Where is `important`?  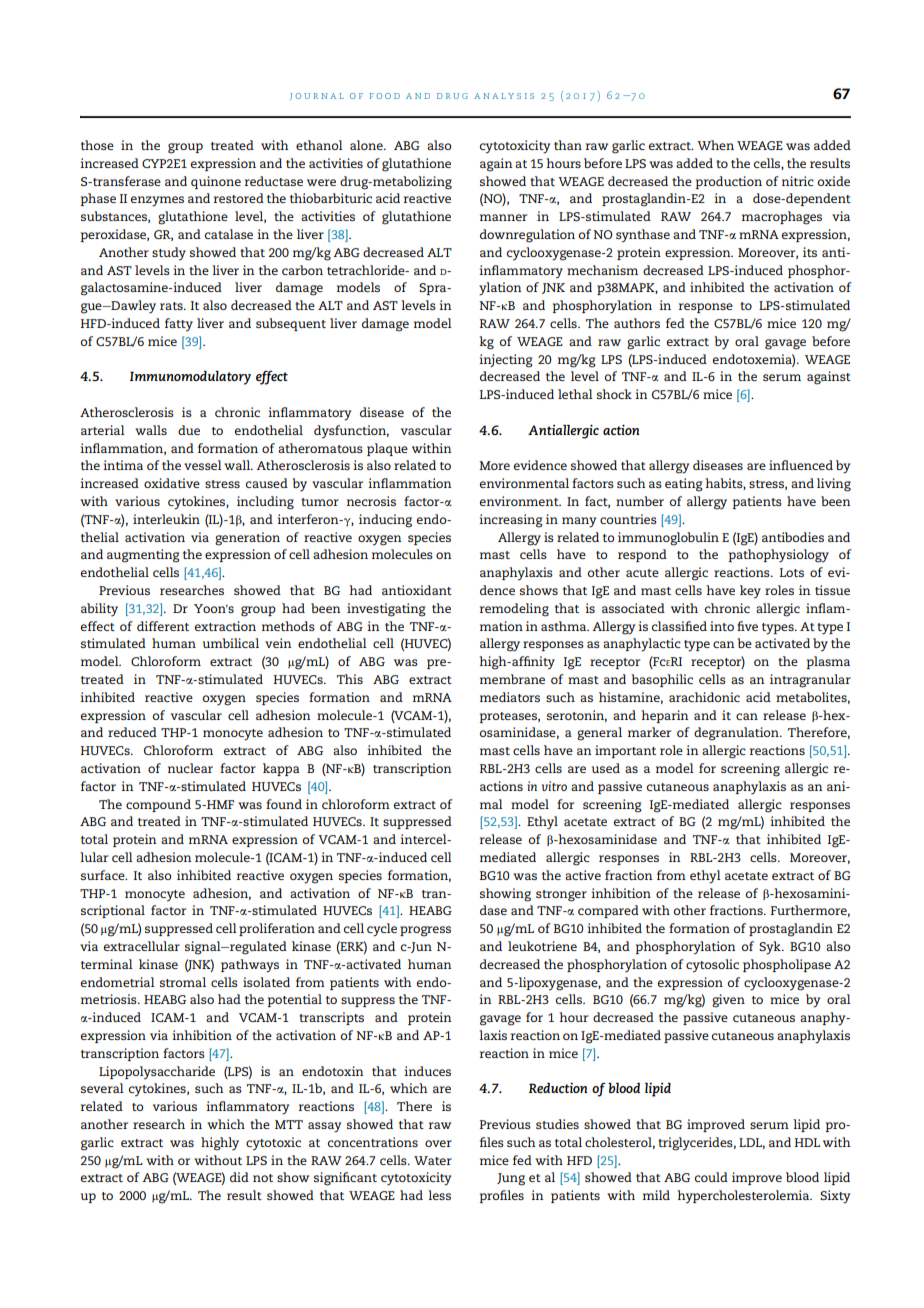
important is located at coordinates (625, 751).
